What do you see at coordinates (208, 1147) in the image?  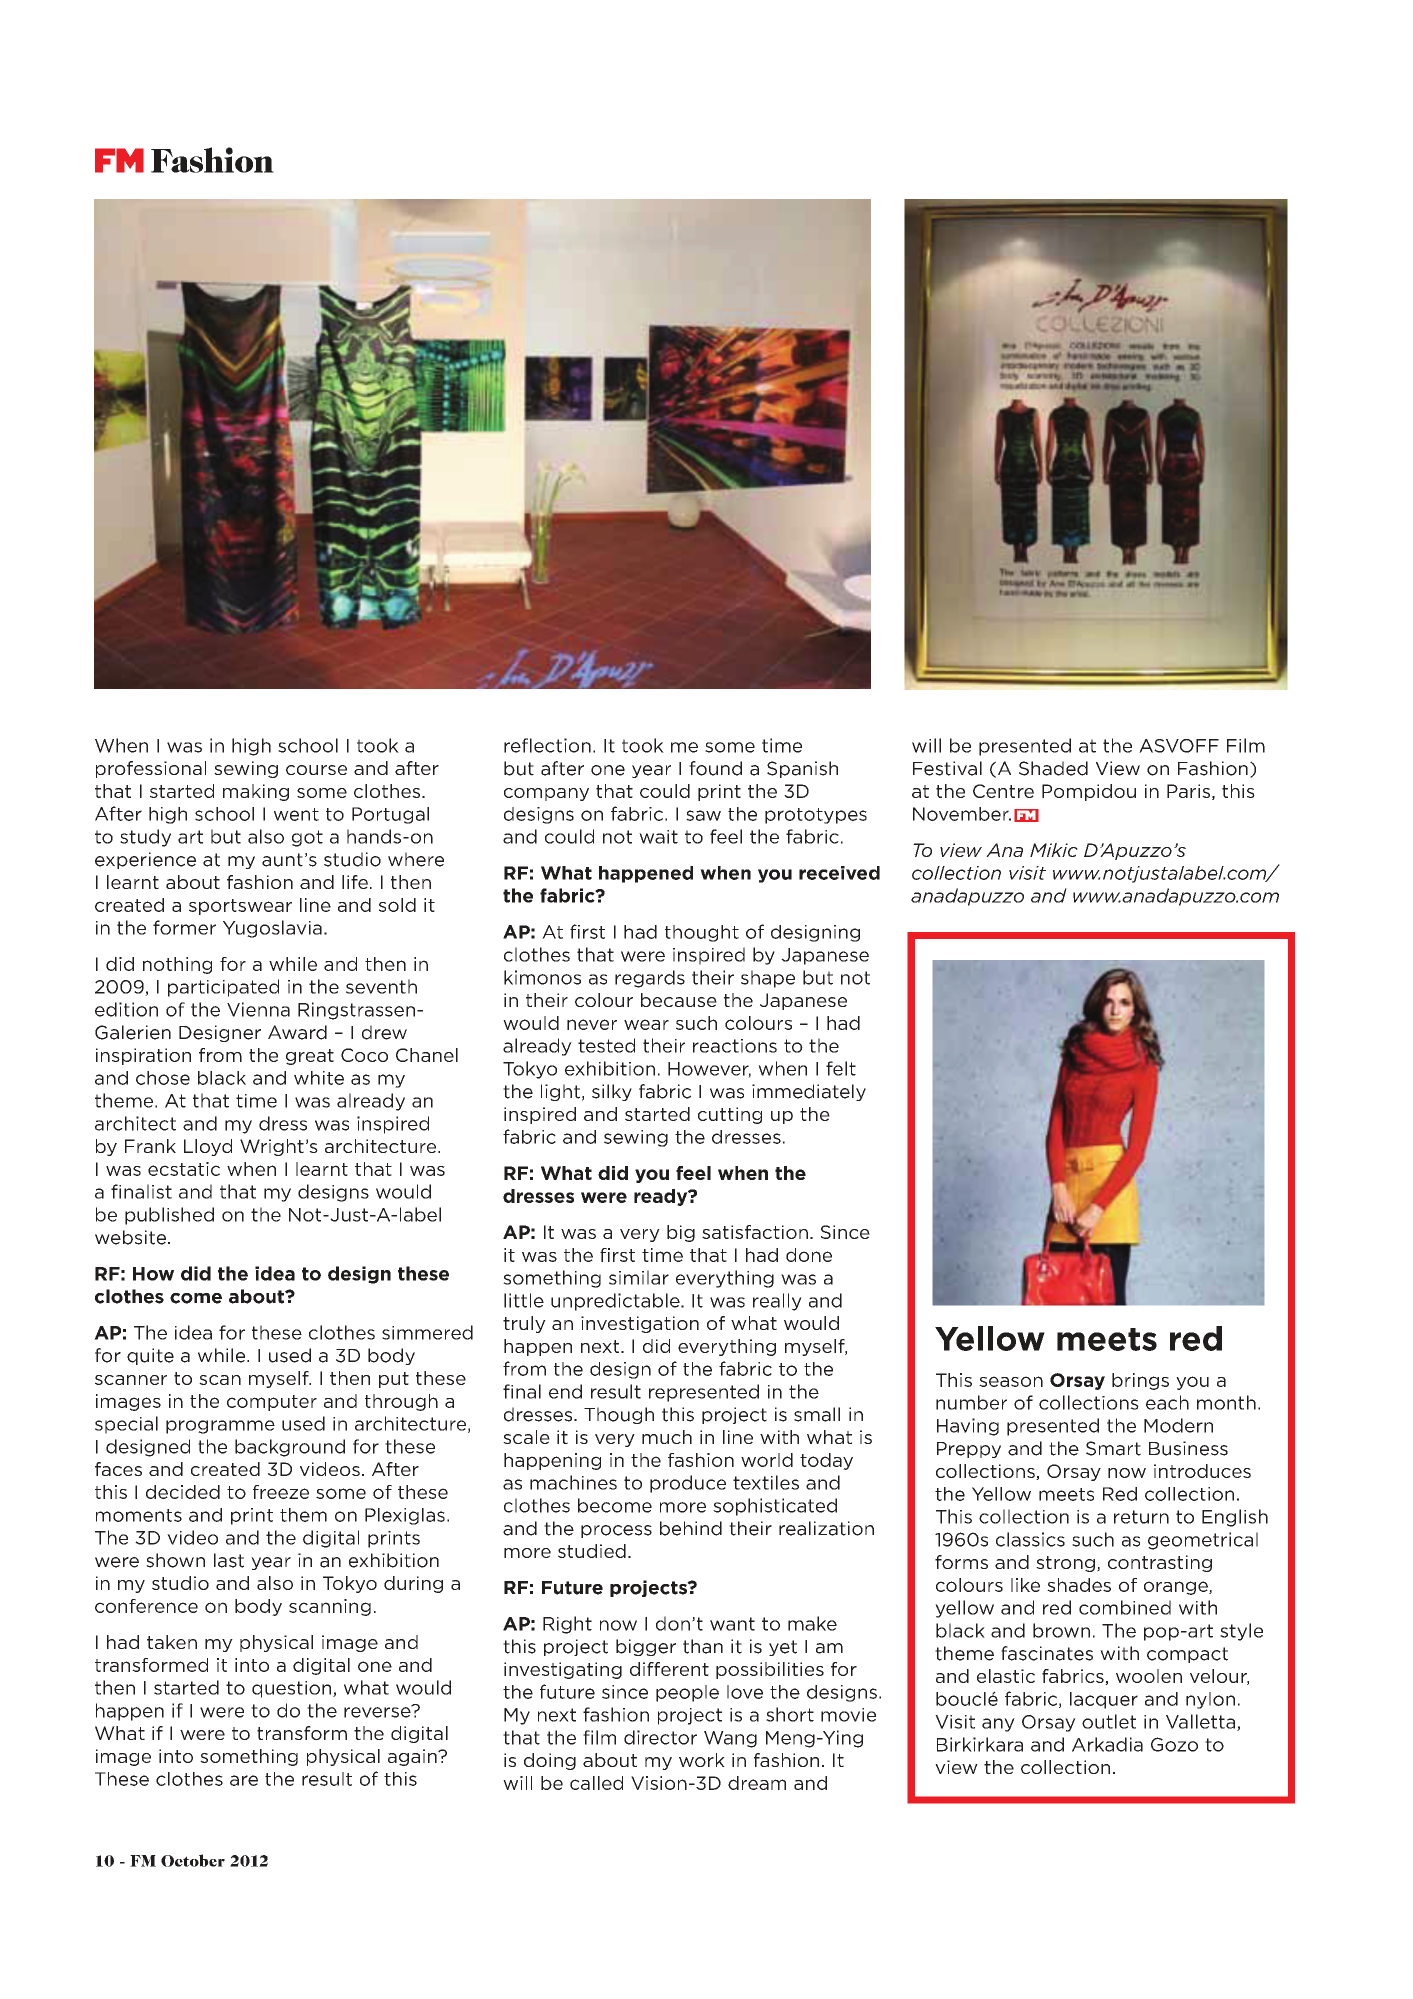 I see `Lloyd` at bounding box center [208, 1147].
